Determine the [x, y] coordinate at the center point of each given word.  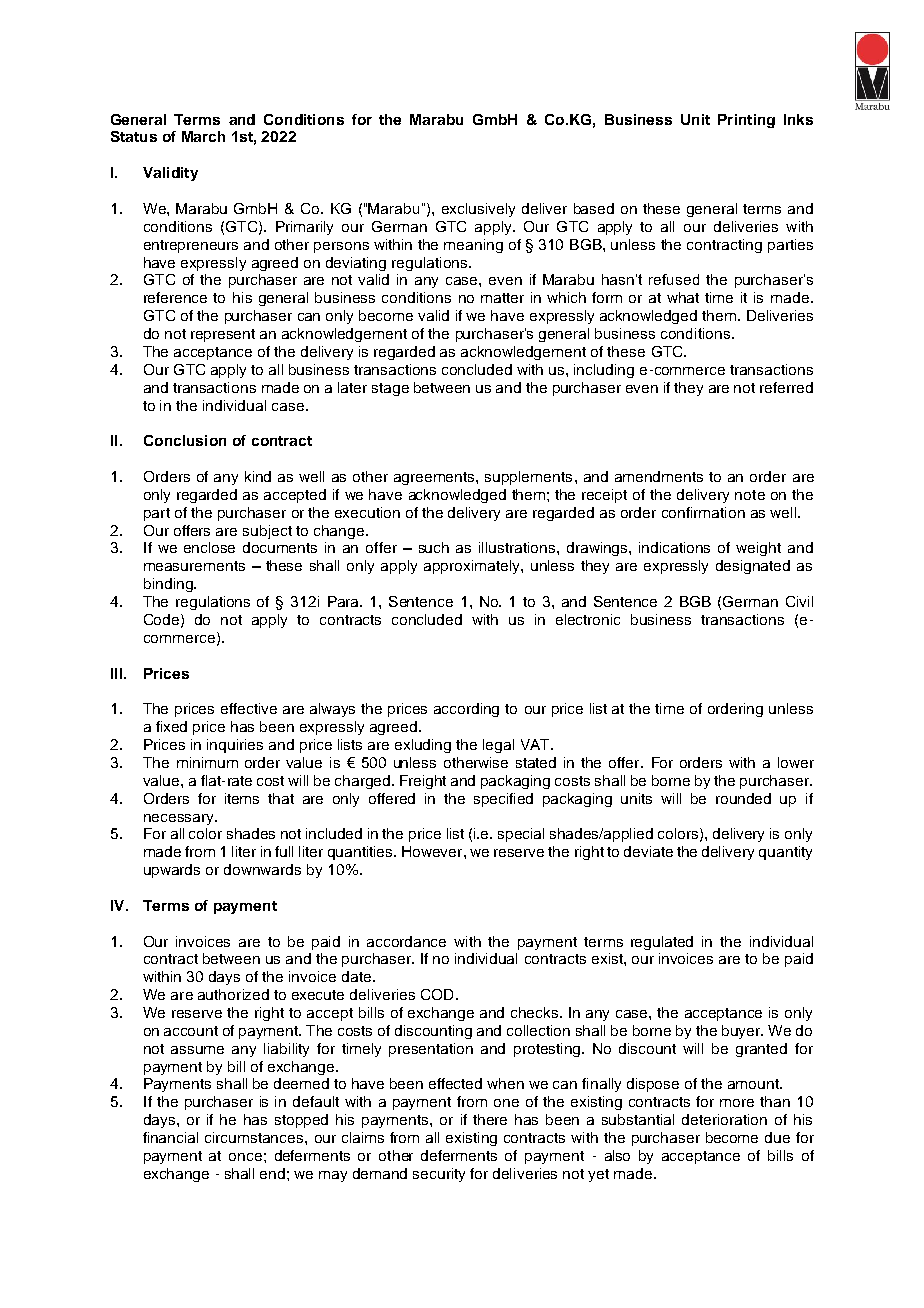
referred [786, 387]
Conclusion [185, 440]
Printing [746, 121]
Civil [799, 601]
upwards [172, 871]
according [466, 710]
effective [249, 708]
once [245, 1157]
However [433, 851]
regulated [662, 943]
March [203, 136]
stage [390, 389]
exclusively [478, 210]
